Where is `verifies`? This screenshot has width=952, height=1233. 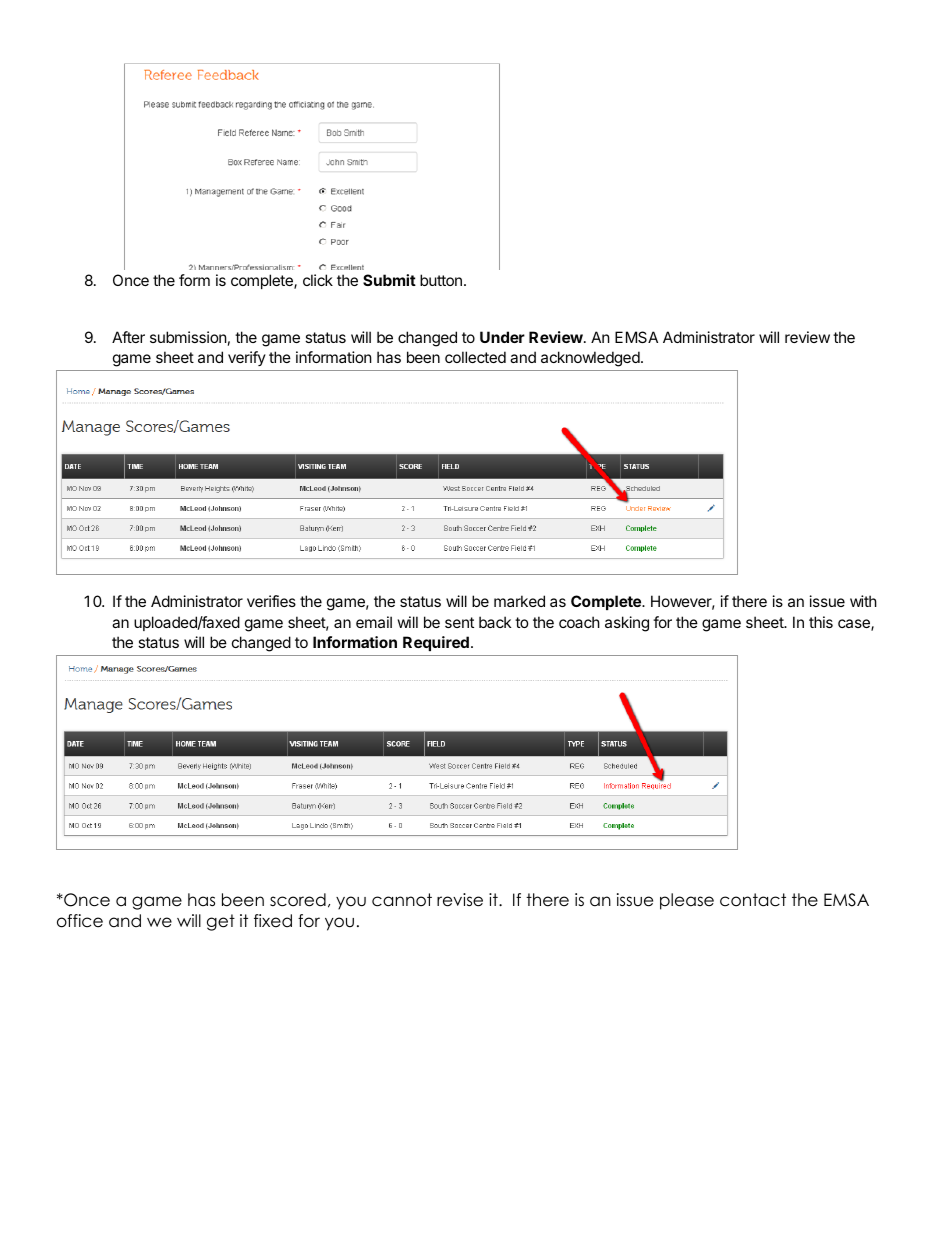
verifies is located at coordinates (271, 601).
